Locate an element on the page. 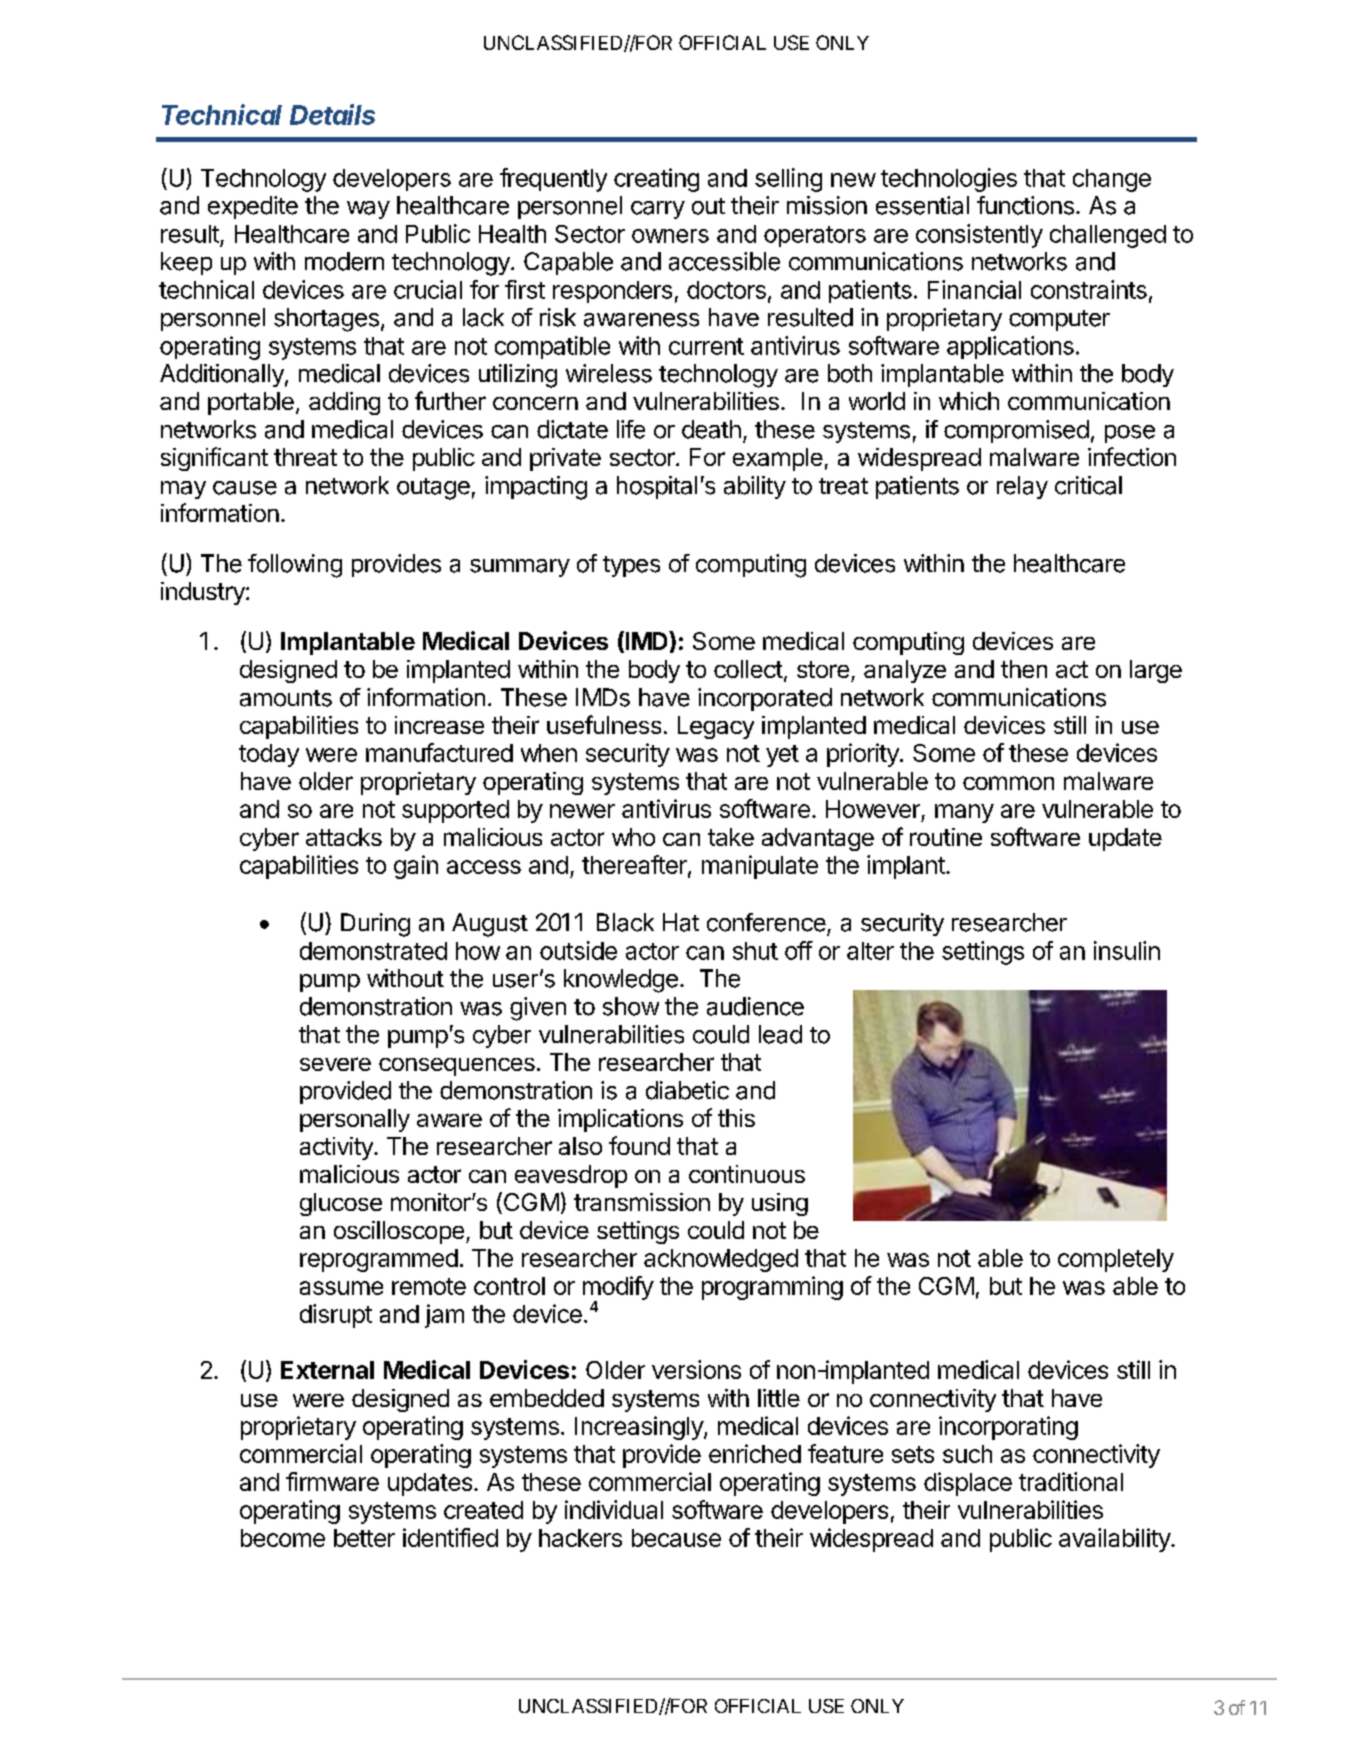  threat is located at coordinates (305, 457).
